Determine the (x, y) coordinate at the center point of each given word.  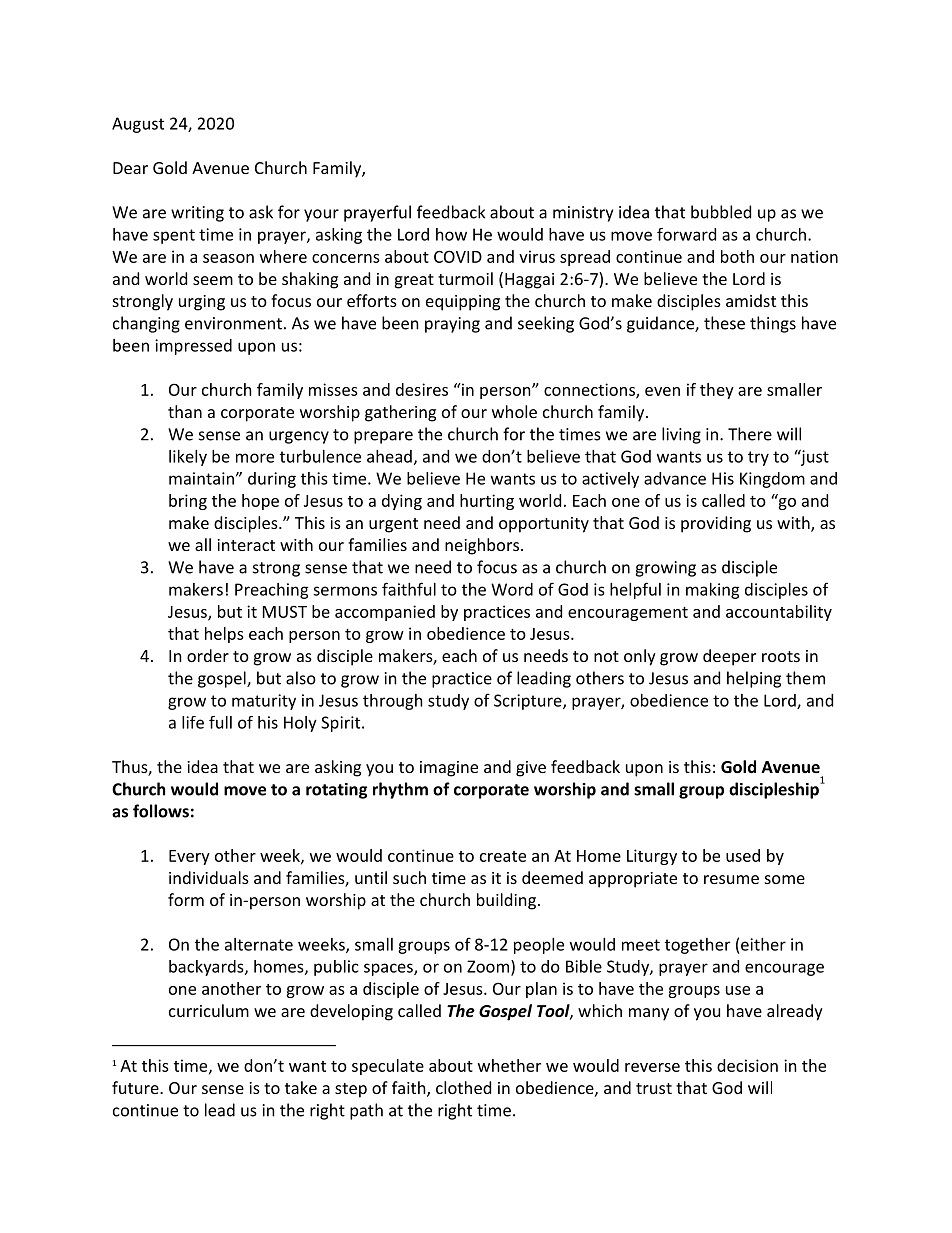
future (136, 1087)
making (713, 591)
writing (197, 214)
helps (224, 635)
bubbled (721, 212)
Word (512, 589)
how (451, 234)
